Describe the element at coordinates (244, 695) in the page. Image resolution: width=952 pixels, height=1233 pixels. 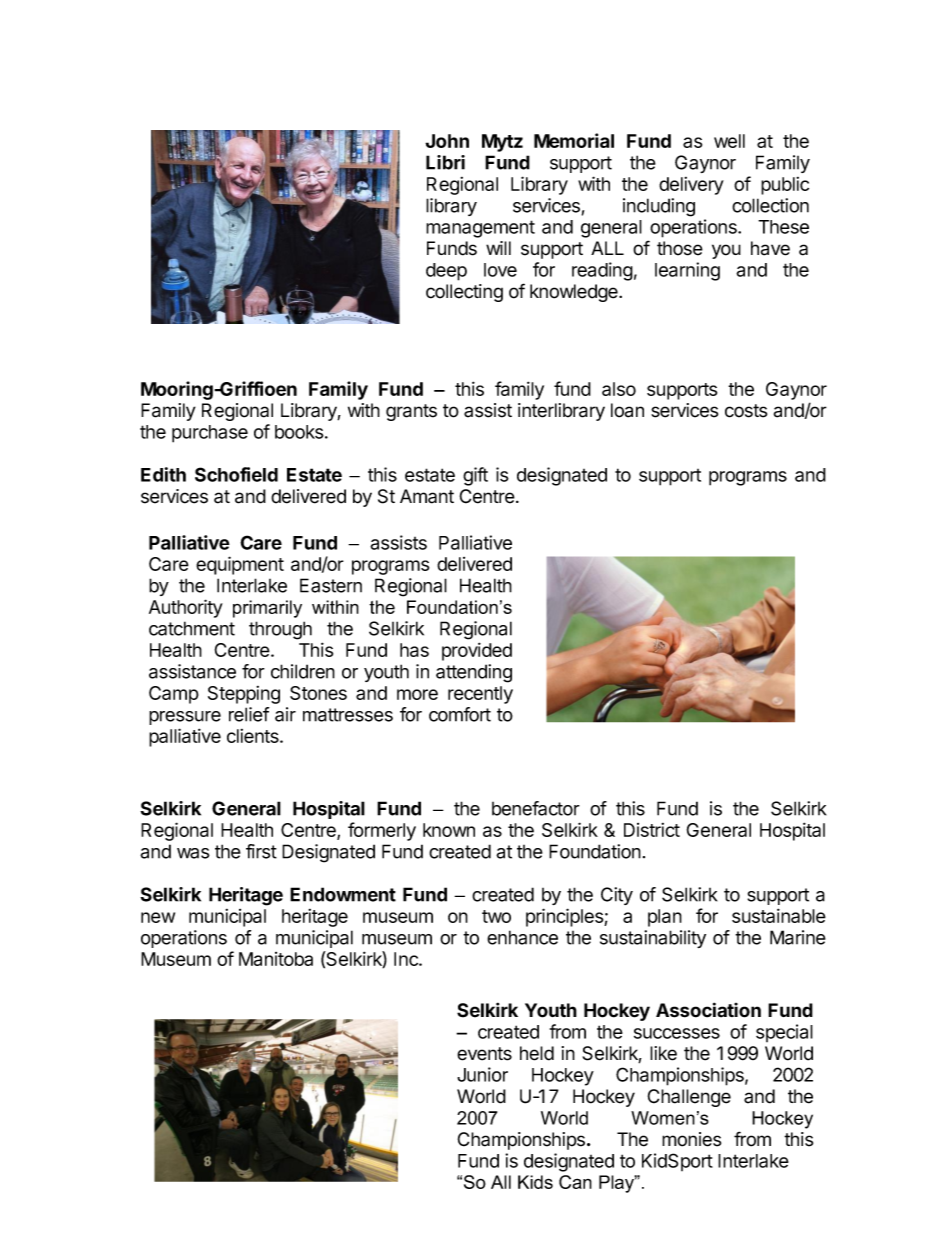
I see `Stepping` at that location.
